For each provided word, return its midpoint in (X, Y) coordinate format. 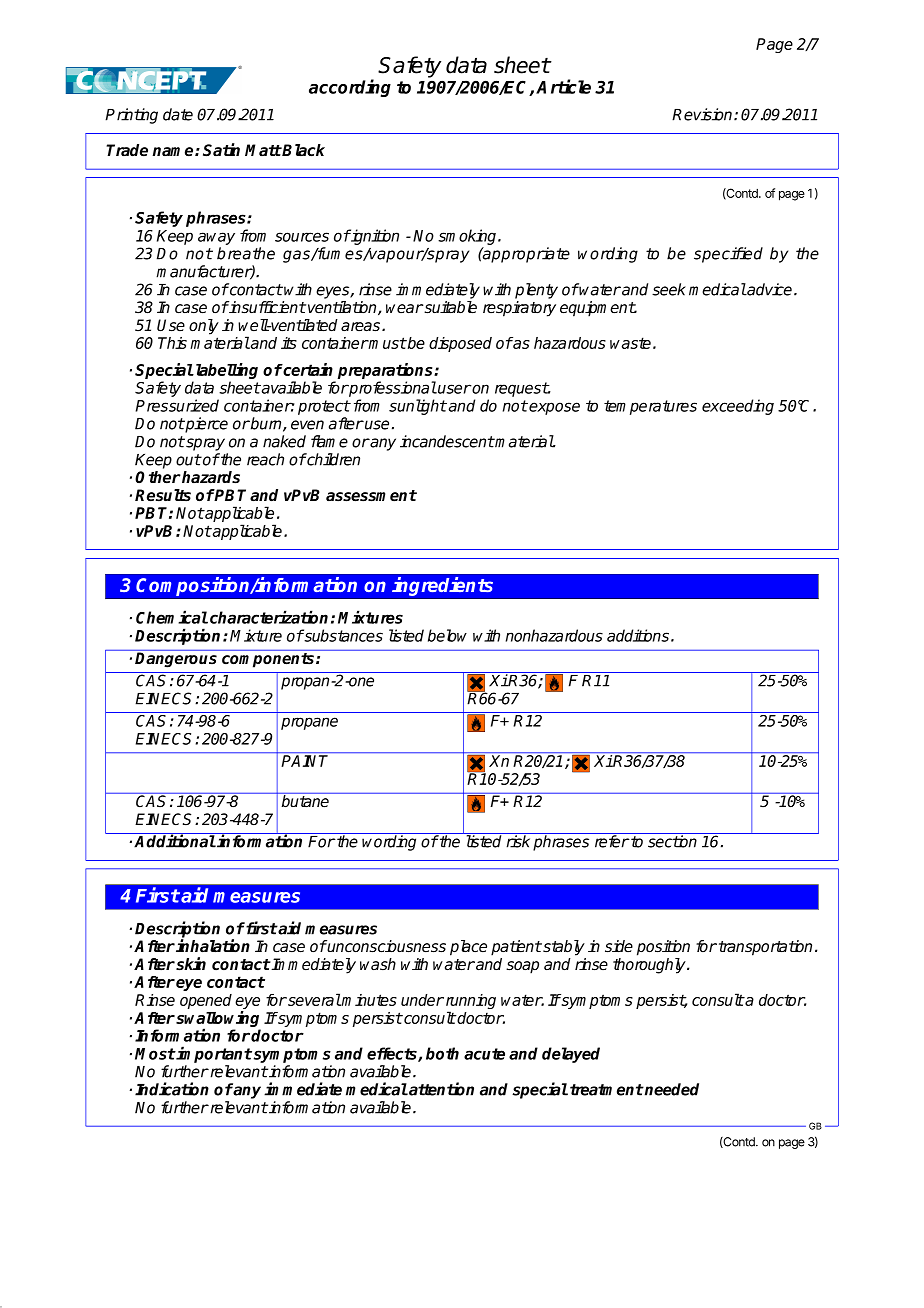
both (442, 1053)
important (213, 1054)
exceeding (738, 407)
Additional (175, 841)
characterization (269, 617)
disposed (460, 344)
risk (518, 841)
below (447, 635)
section (672, 841)
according (350, 88)
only (204, 327)
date (178, 114)
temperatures (650, 407)
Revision (703, 114)
